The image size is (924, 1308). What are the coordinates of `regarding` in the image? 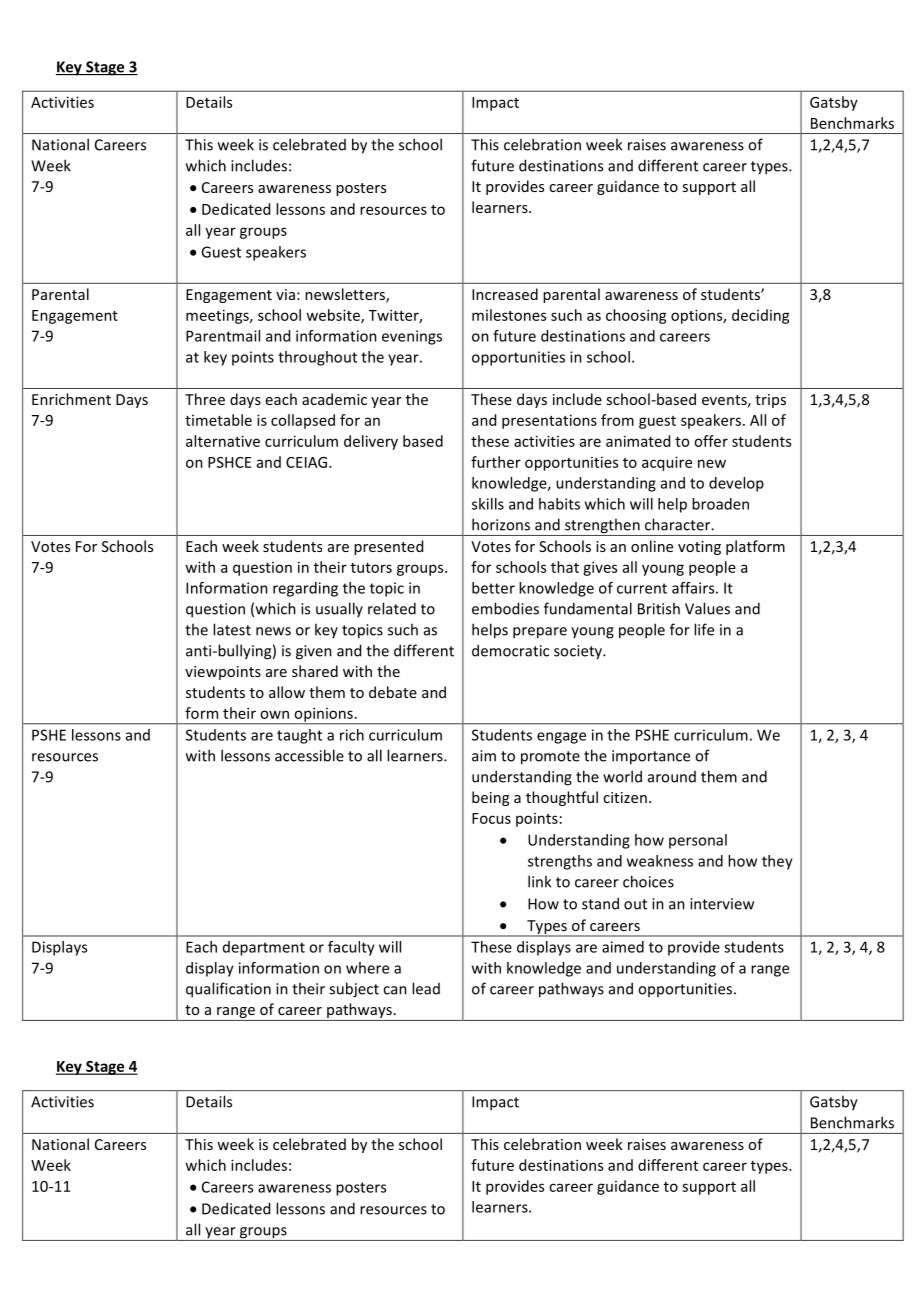 It's located at (305, 589).
